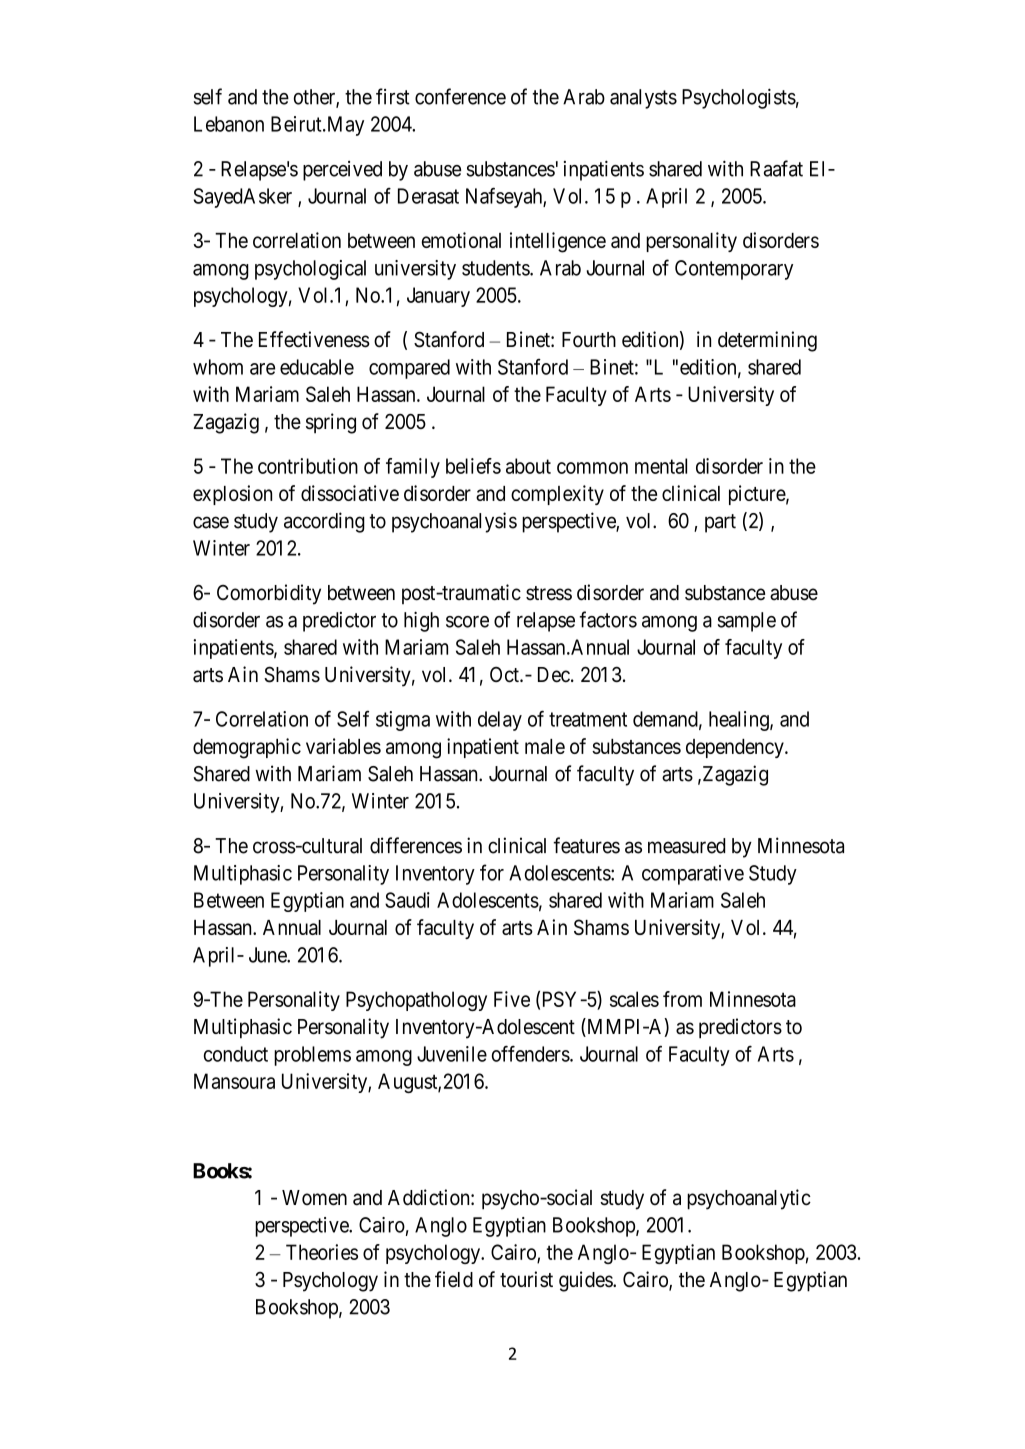 Image resolution: width=1025 pixels, height=1449 pixels. I want to click on comparative, so click(693, 875).
